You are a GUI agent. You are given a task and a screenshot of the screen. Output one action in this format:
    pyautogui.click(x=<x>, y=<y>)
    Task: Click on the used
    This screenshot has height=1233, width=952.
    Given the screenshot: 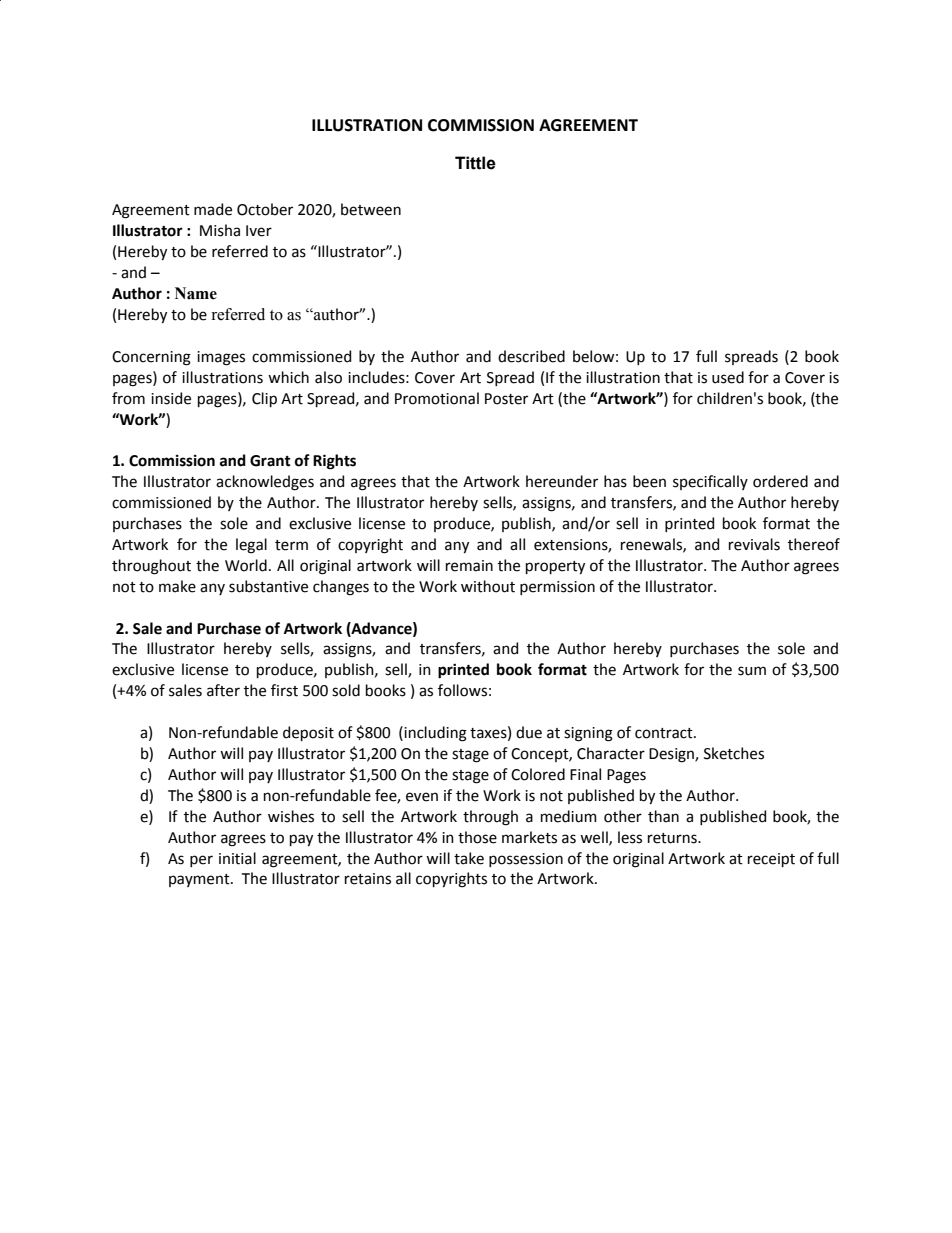 What is the action you would take?
    pyautogui.click(x=728, y=377)
